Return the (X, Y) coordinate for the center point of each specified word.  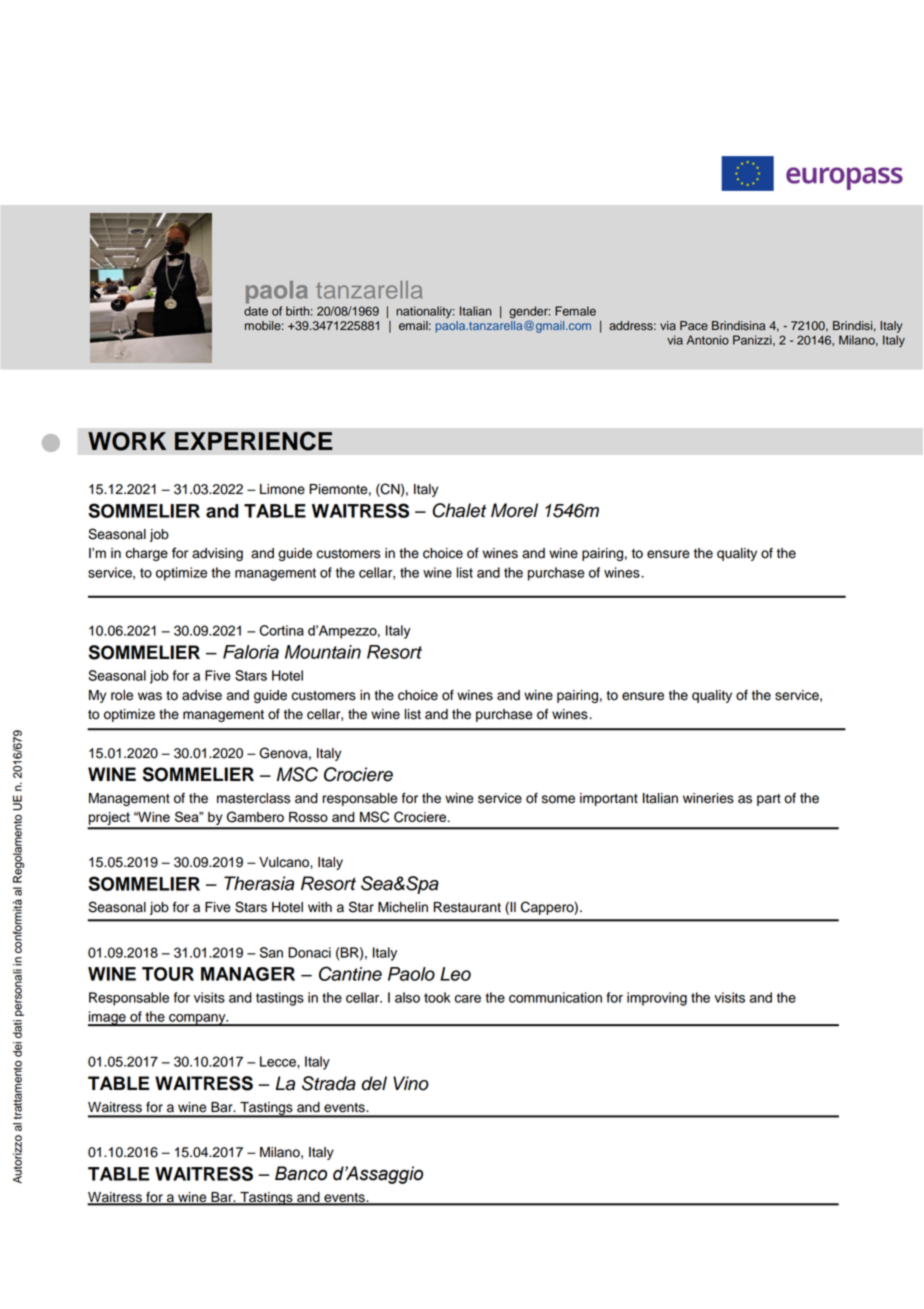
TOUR (168, 974)
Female (575, 311)
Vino (411, 1083)
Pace (694, 326)
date (256, 311)
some (558, 799)
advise (202, 695)
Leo (455, 974)
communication (555, 997)
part (769, 800)
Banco (301, 1173)
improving (657, 999)
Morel (514, 510)
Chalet (459, 510)
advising (217, 554)
